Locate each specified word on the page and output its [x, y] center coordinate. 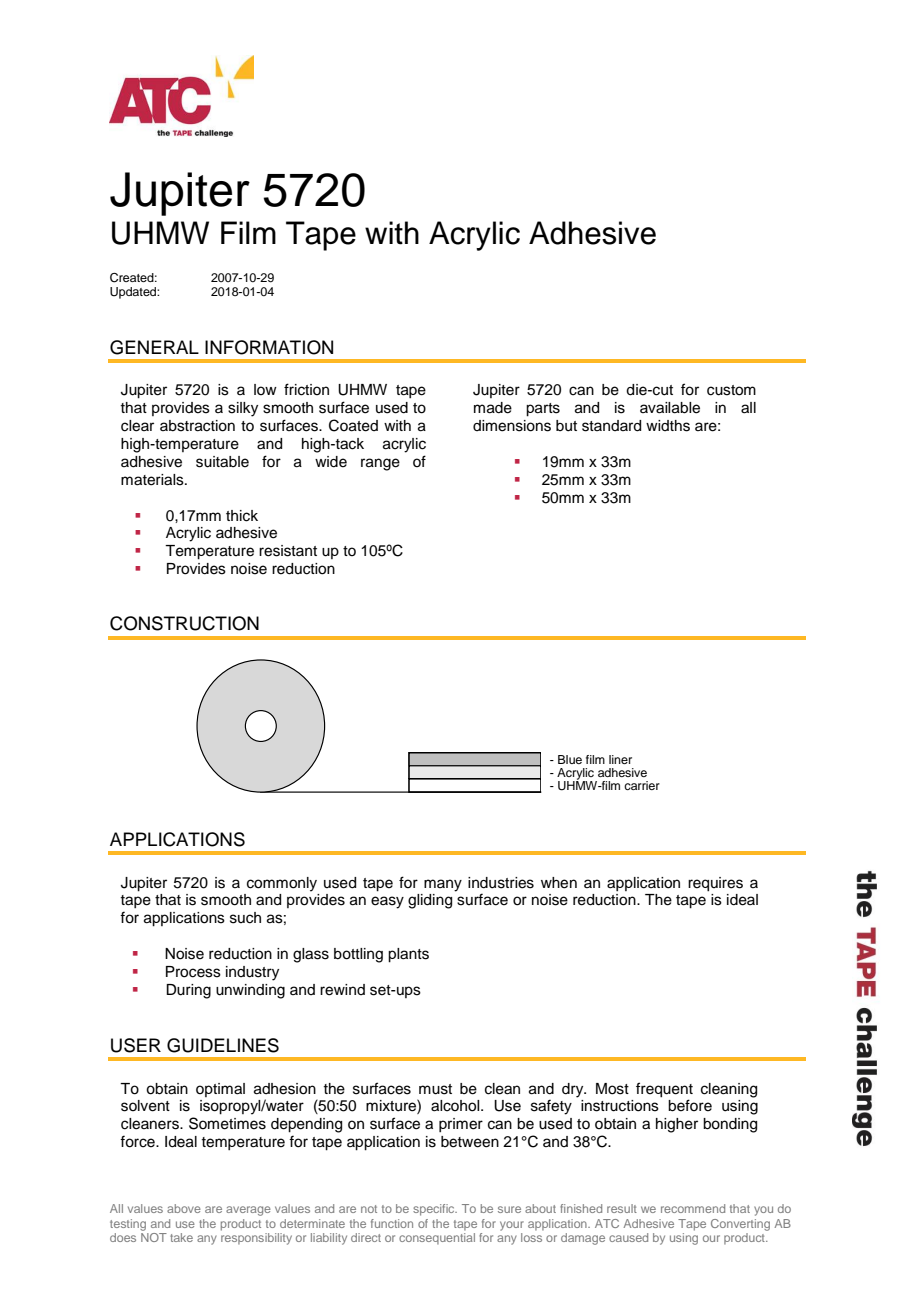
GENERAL [154, 347]
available [670, 408]
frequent [664, 1090]
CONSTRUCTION [184, 623]
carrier [642, 785]
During [188, 991]
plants [408, 955]
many [443, 885]
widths [668, 426]
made [493, 408]
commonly [282, 884]
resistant [288, 551]
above [184, 1208]
